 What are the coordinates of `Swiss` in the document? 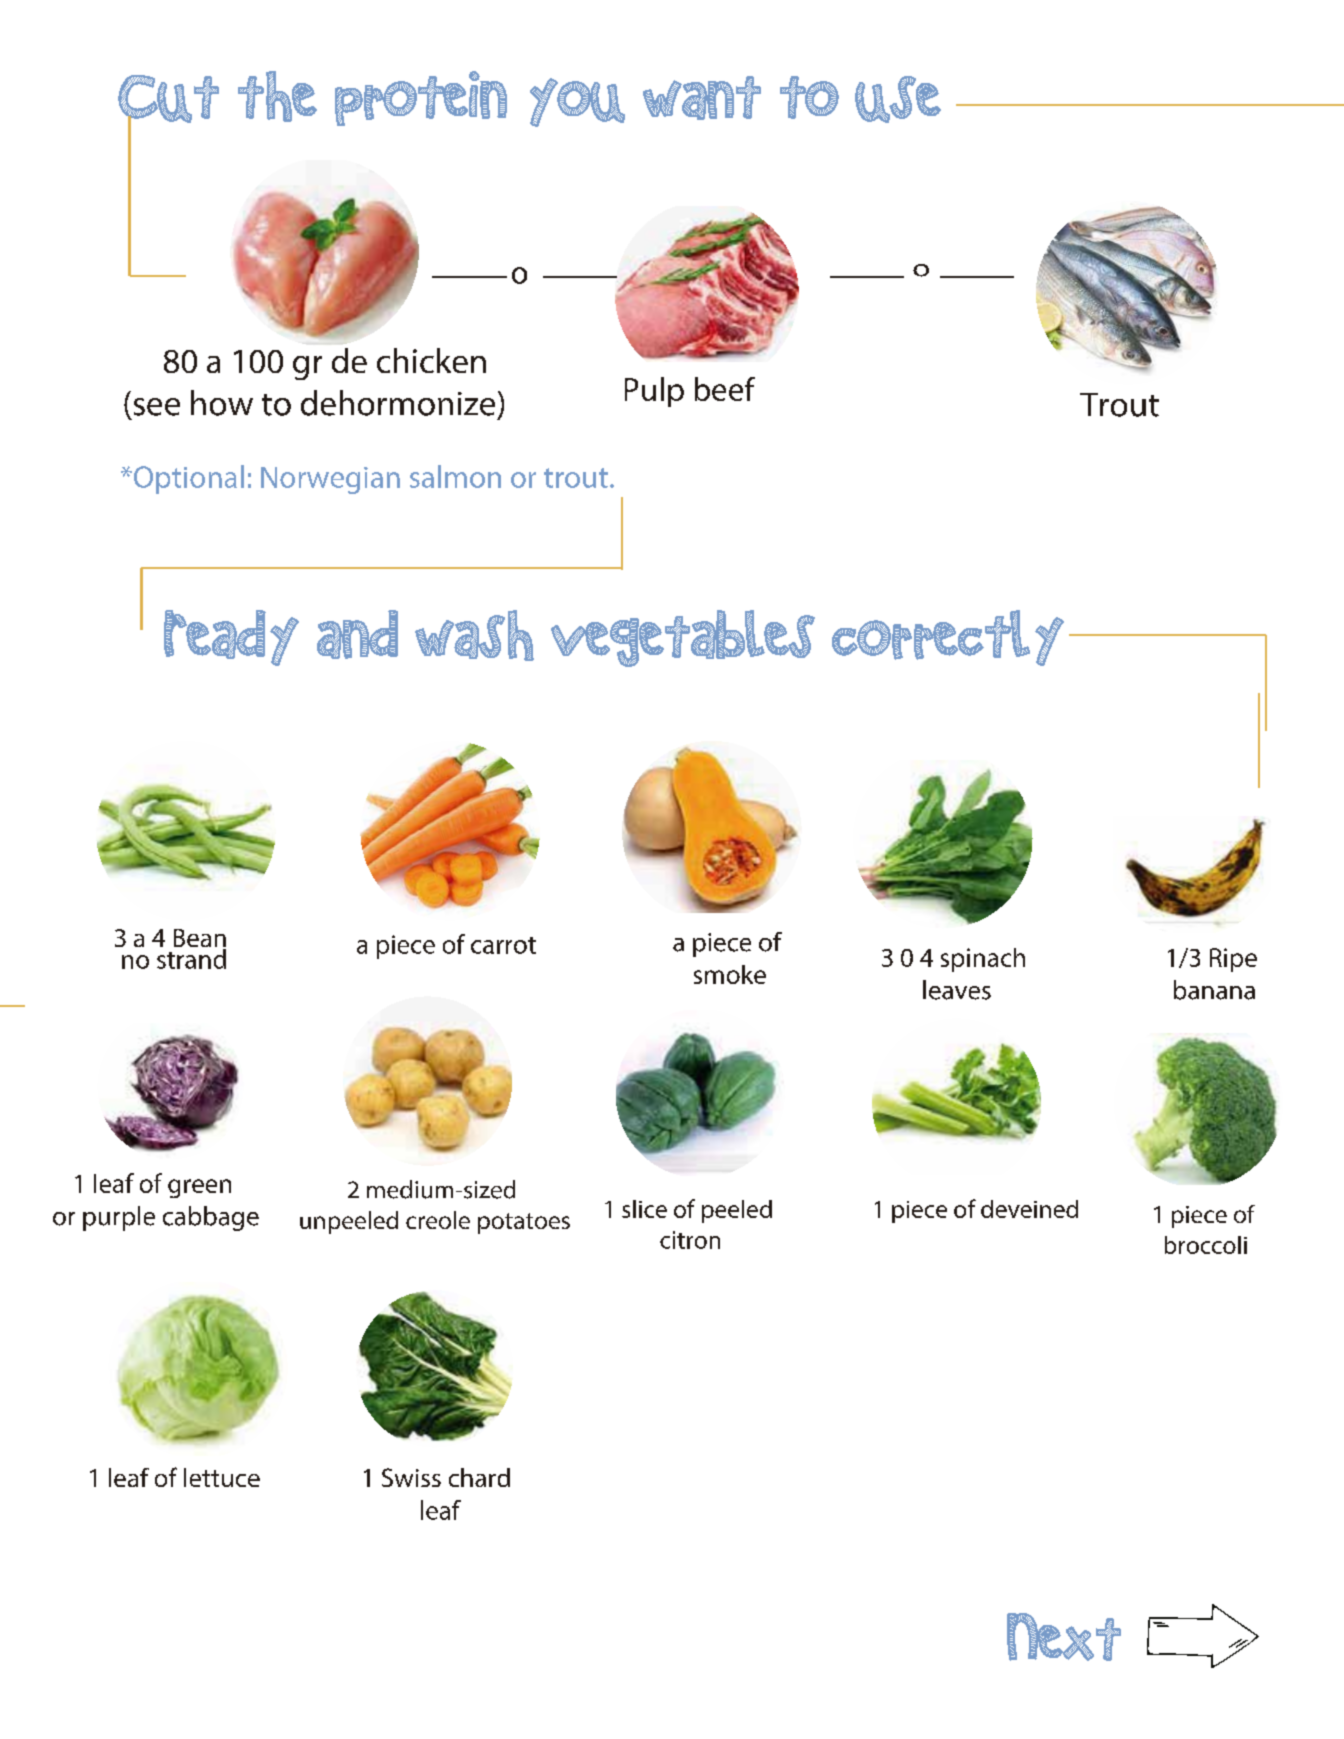 It's located at (411, 1477).
